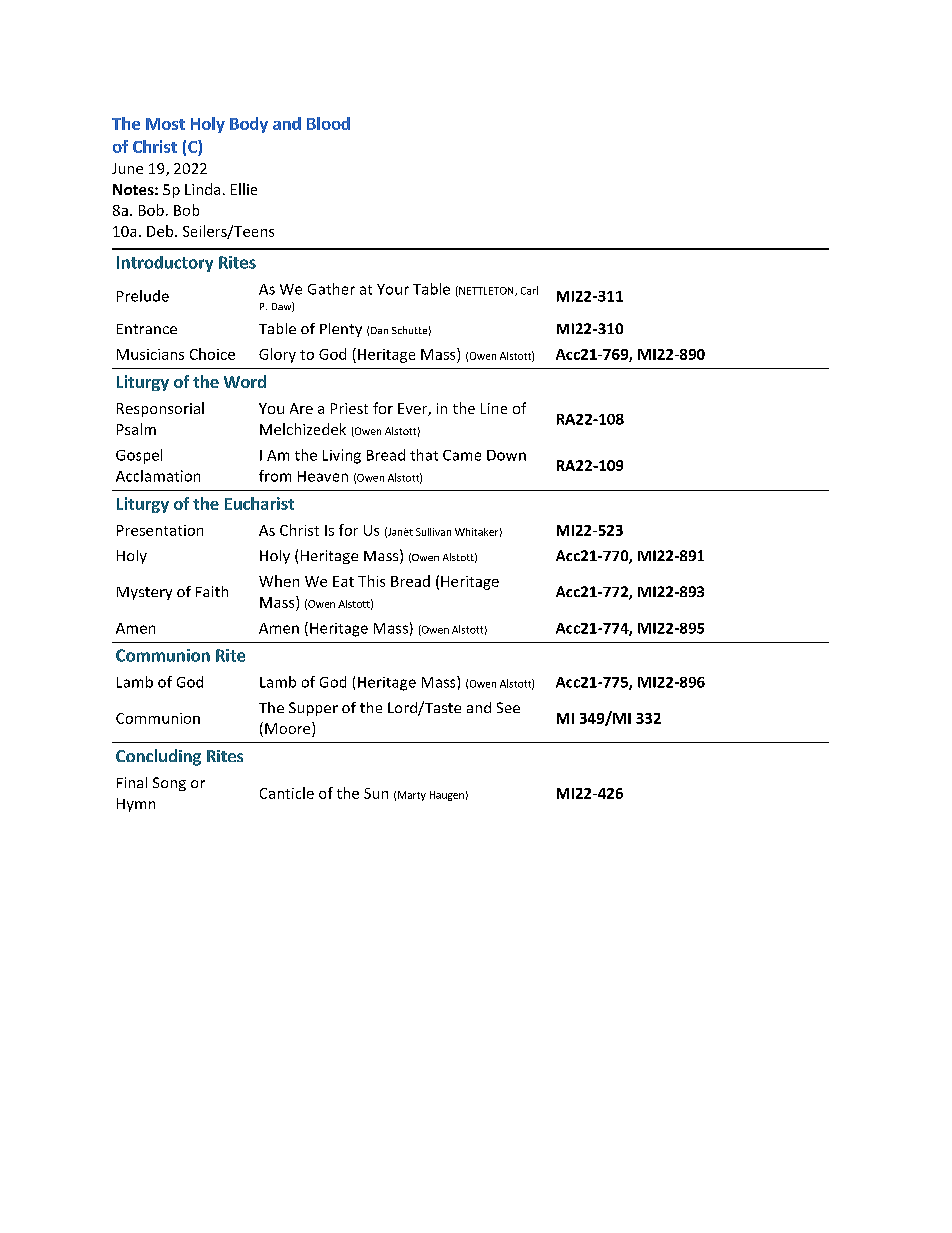 The image size is (952, 1233). I want to click on Mystery, so click(144, 593).
